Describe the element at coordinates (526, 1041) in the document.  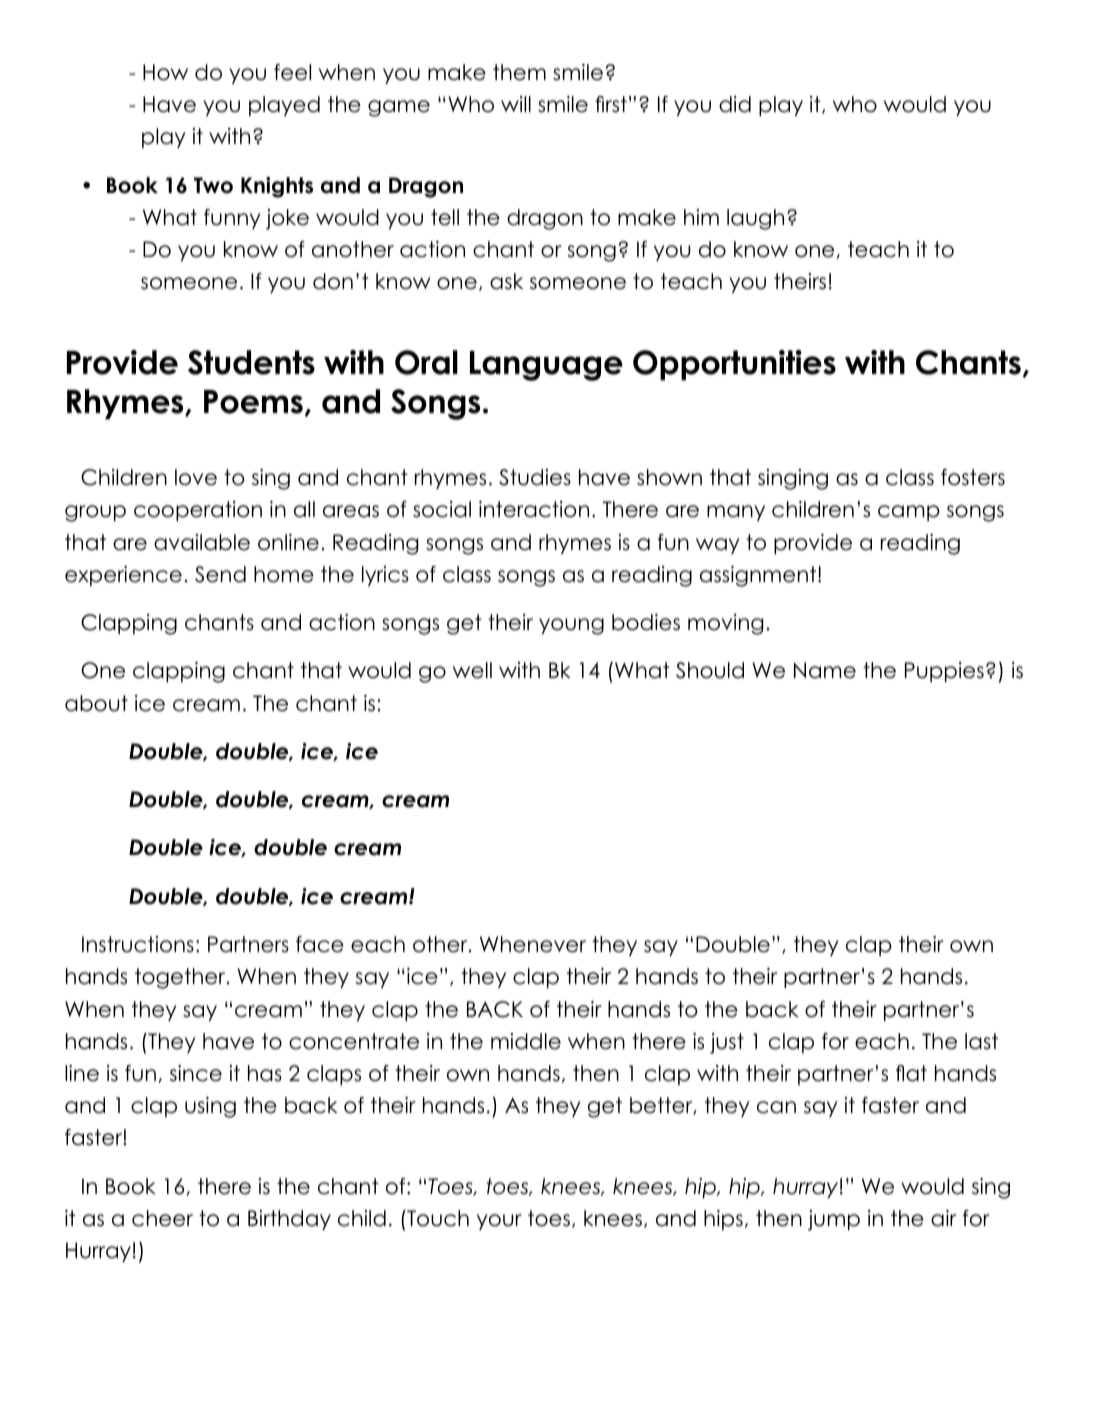
I see `middle` at that location.
